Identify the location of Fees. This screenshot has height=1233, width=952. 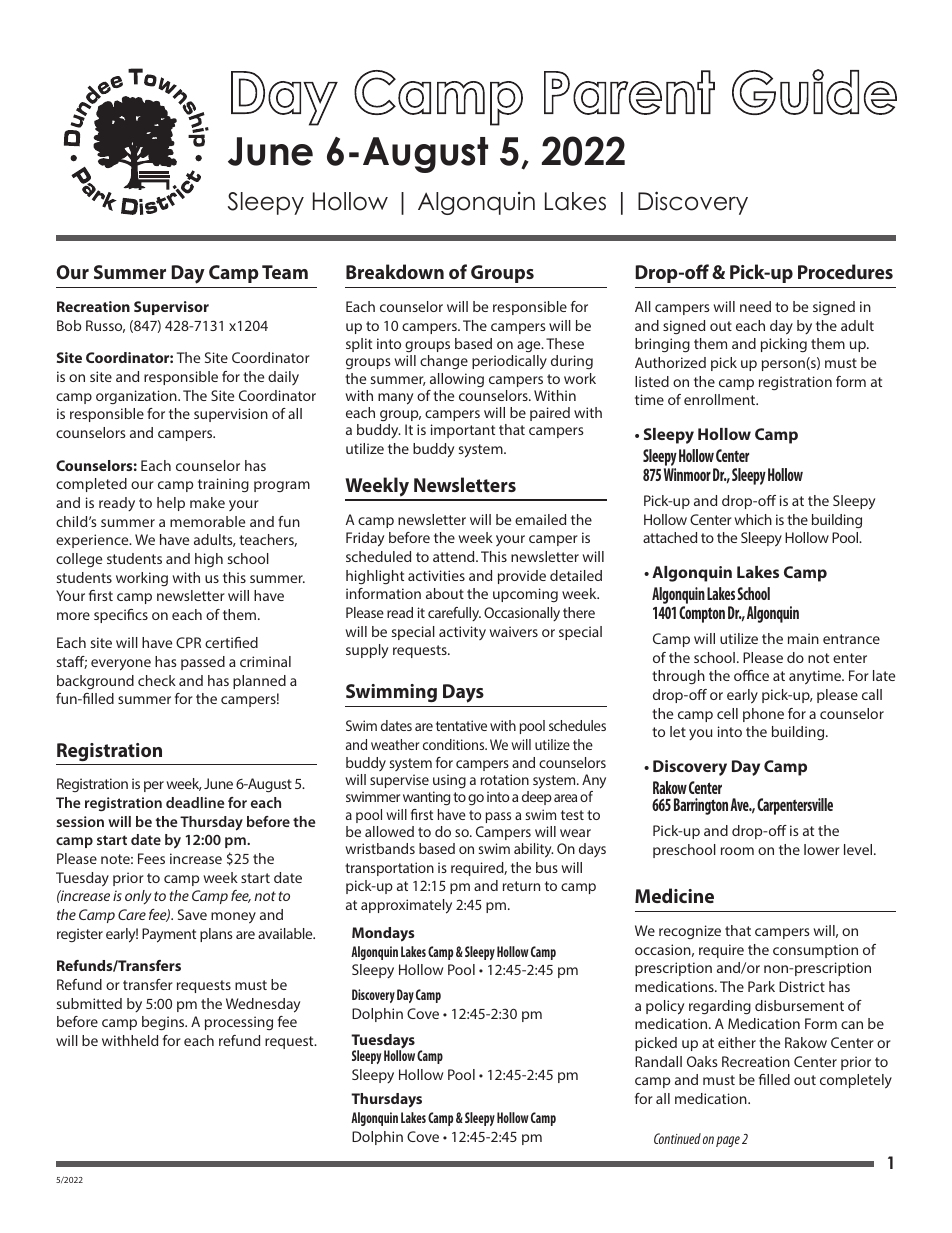
(151, 858).
